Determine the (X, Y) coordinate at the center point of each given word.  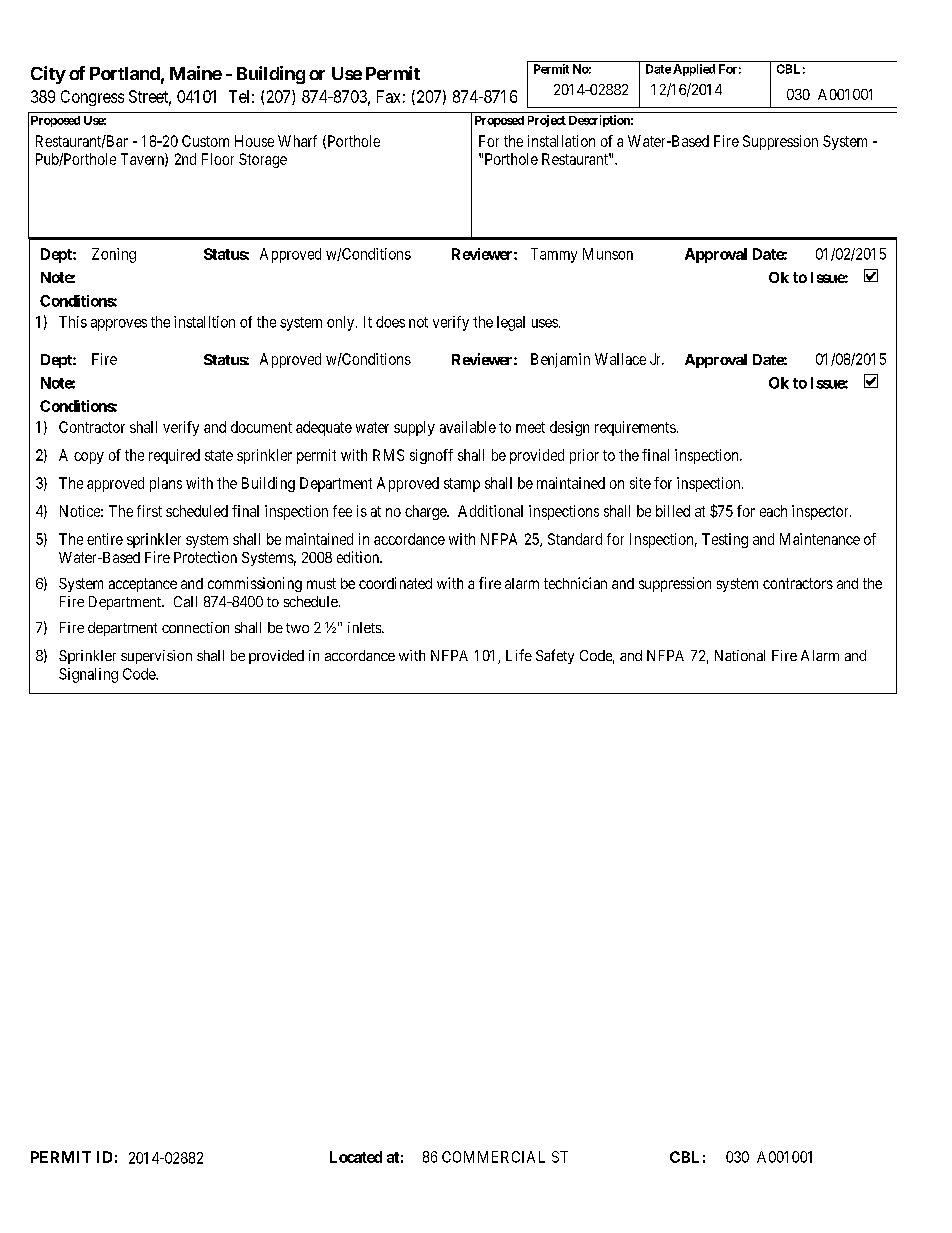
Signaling (88, 675)
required (174, 456)
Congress (92, 98)
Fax (388, 96)
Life (519, 655)
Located (356, 1157)
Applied (694, 70)
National (740, 655)
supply (414, 428)
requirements (635, 428)
